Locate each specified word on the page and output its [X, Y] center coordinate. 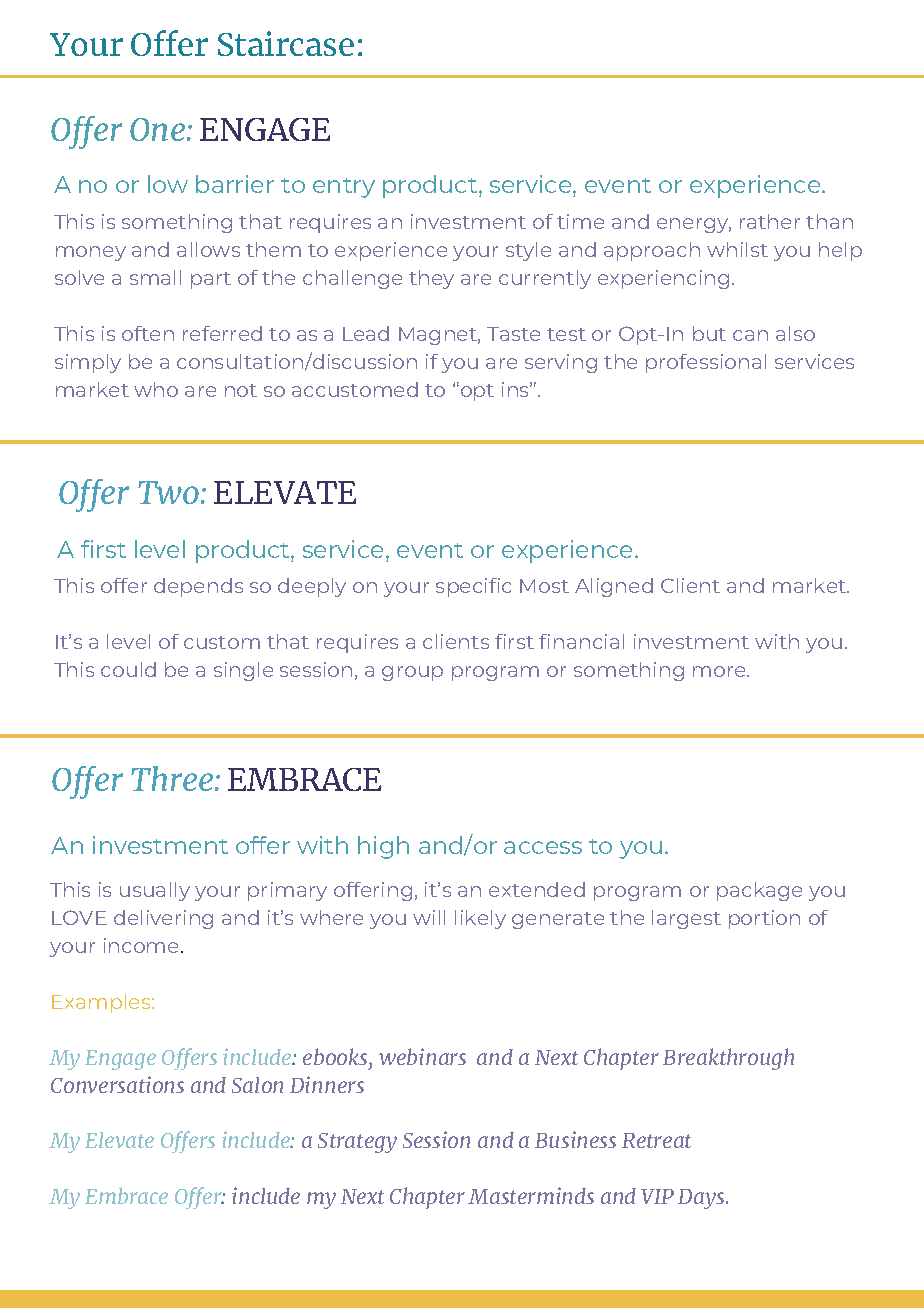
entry [344, 188]
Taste [513, 334]
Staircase [286, 43]
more [720, 671]
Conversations [117, 1084]
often [148, 333]
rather [770, 221]
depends [198, 587]
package [759, 891]
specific [473, 587]
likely [480, 919]
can [750, 335]
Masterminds [531, 1195]
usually [155, 891]
